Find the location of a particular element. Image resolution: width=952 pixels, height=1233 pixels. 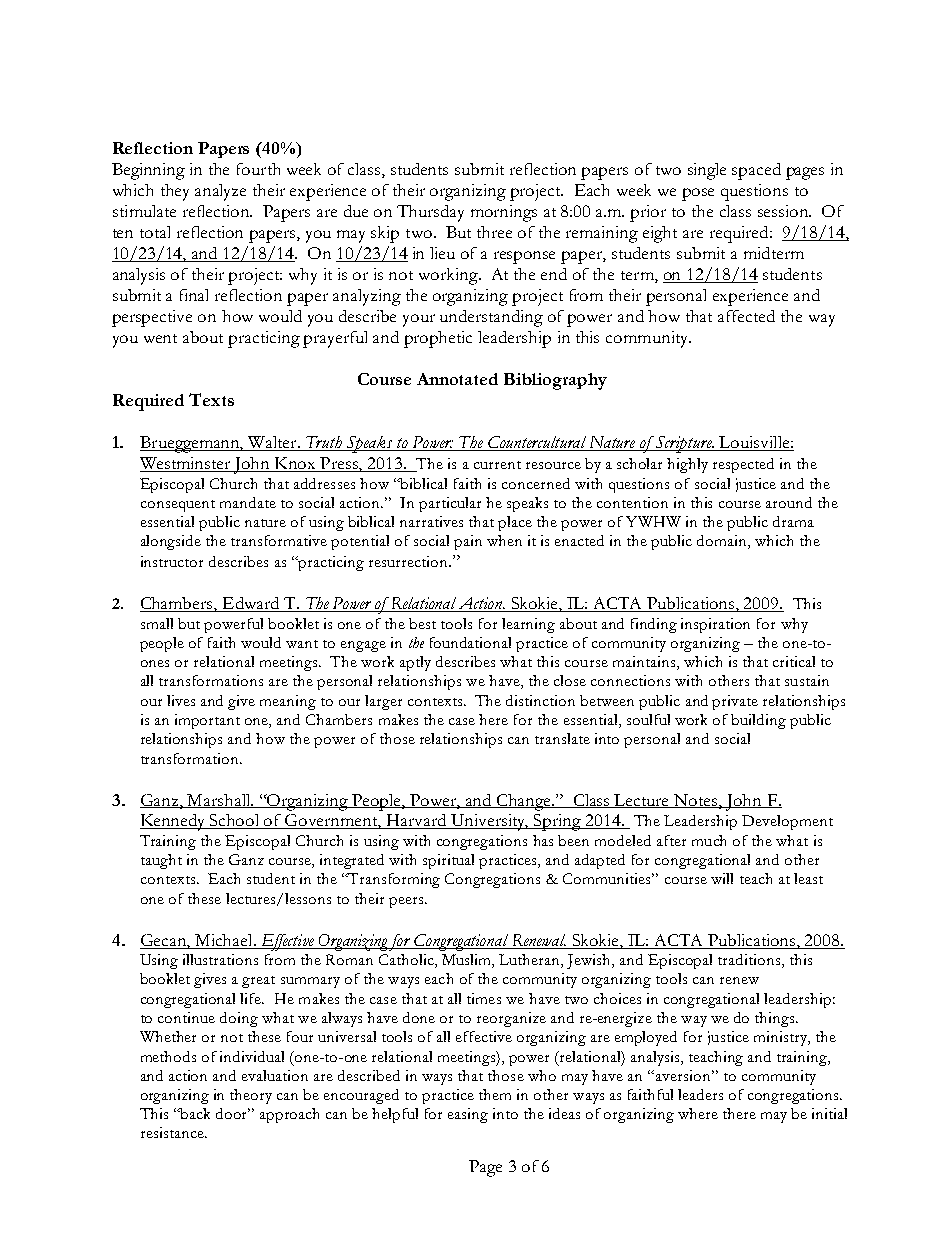

initial is located at coordinates (829, 1113).
